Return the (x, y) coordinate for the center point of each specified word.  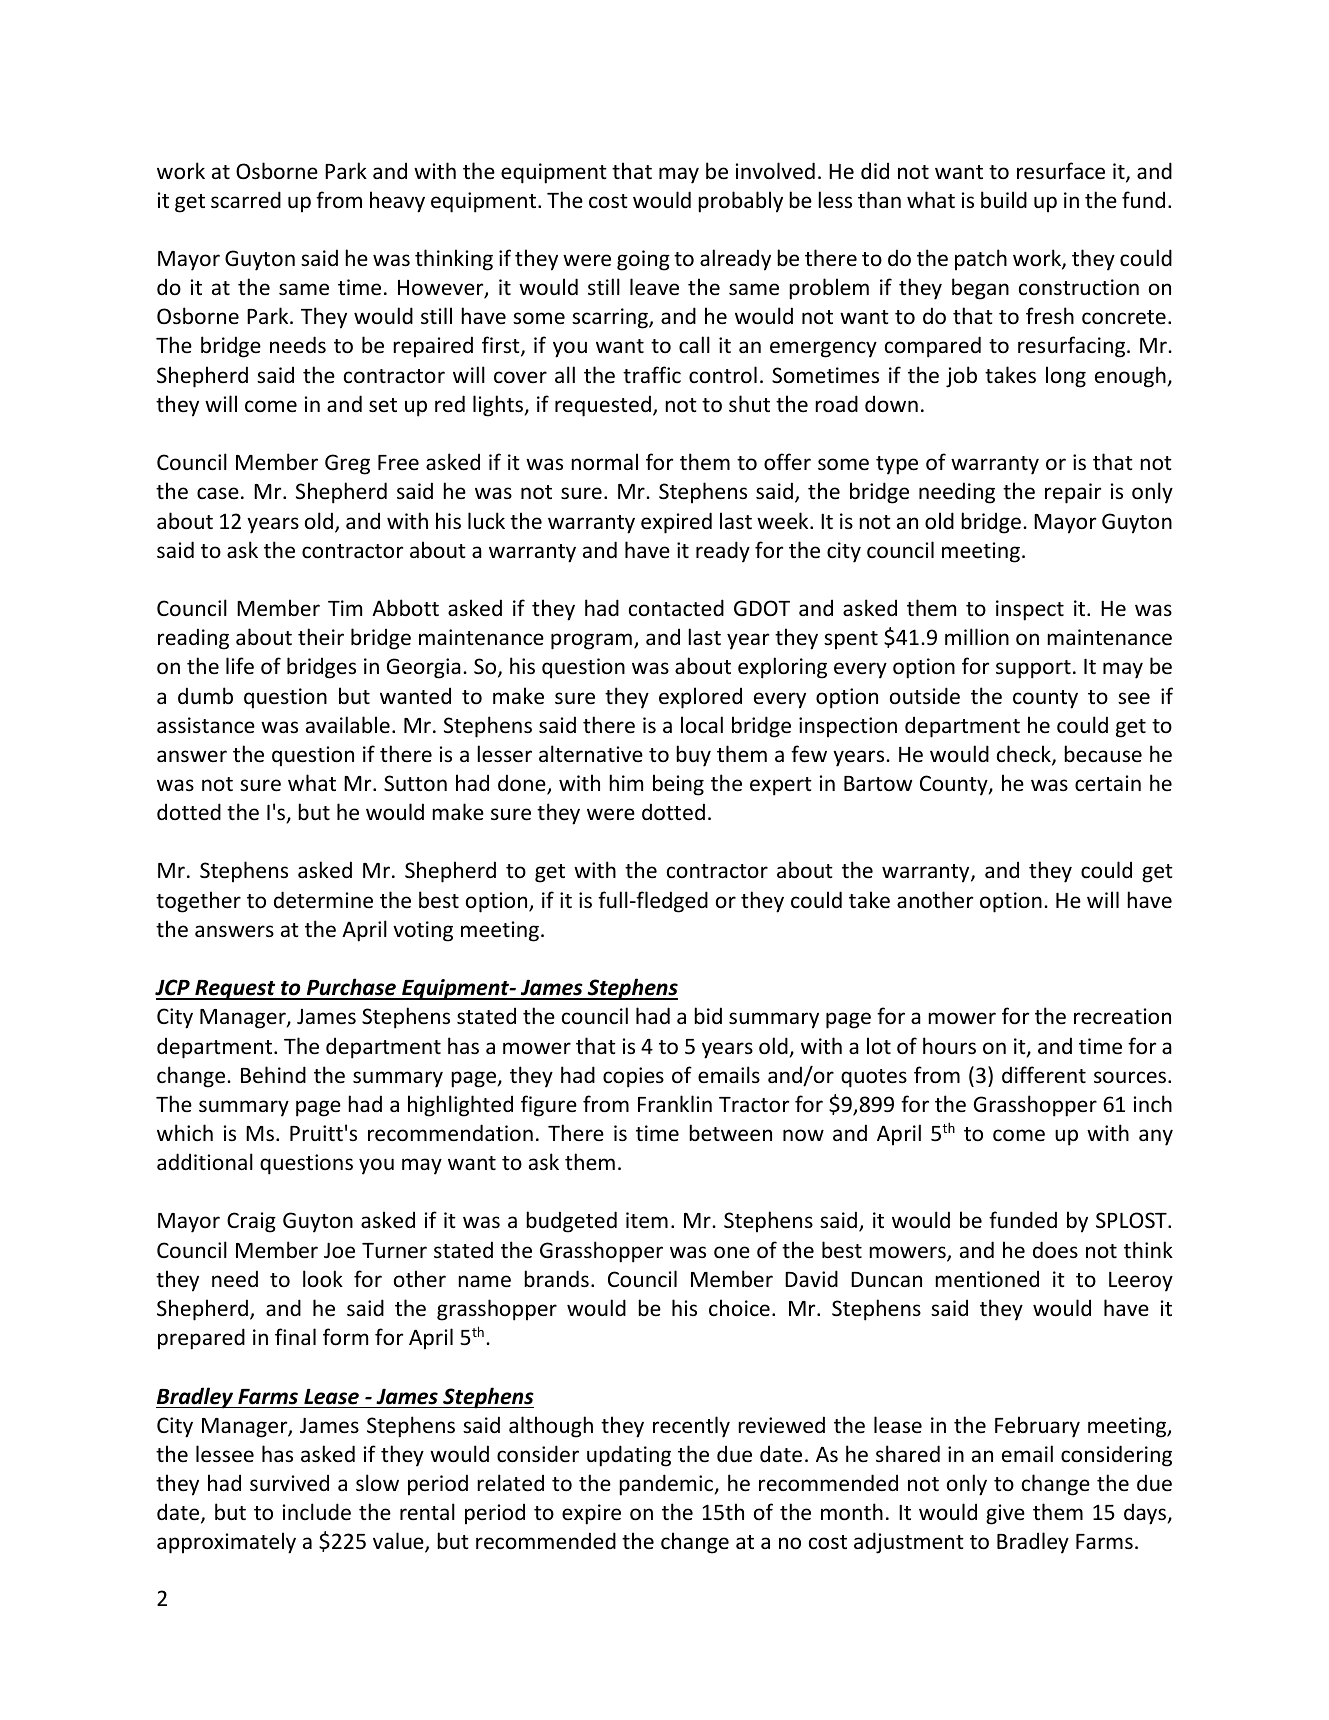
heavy (397, 202)
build (1004, 200)
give (1005, 1514)
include (317, 1512)
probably (740, 202)
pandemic (667, 1485)
